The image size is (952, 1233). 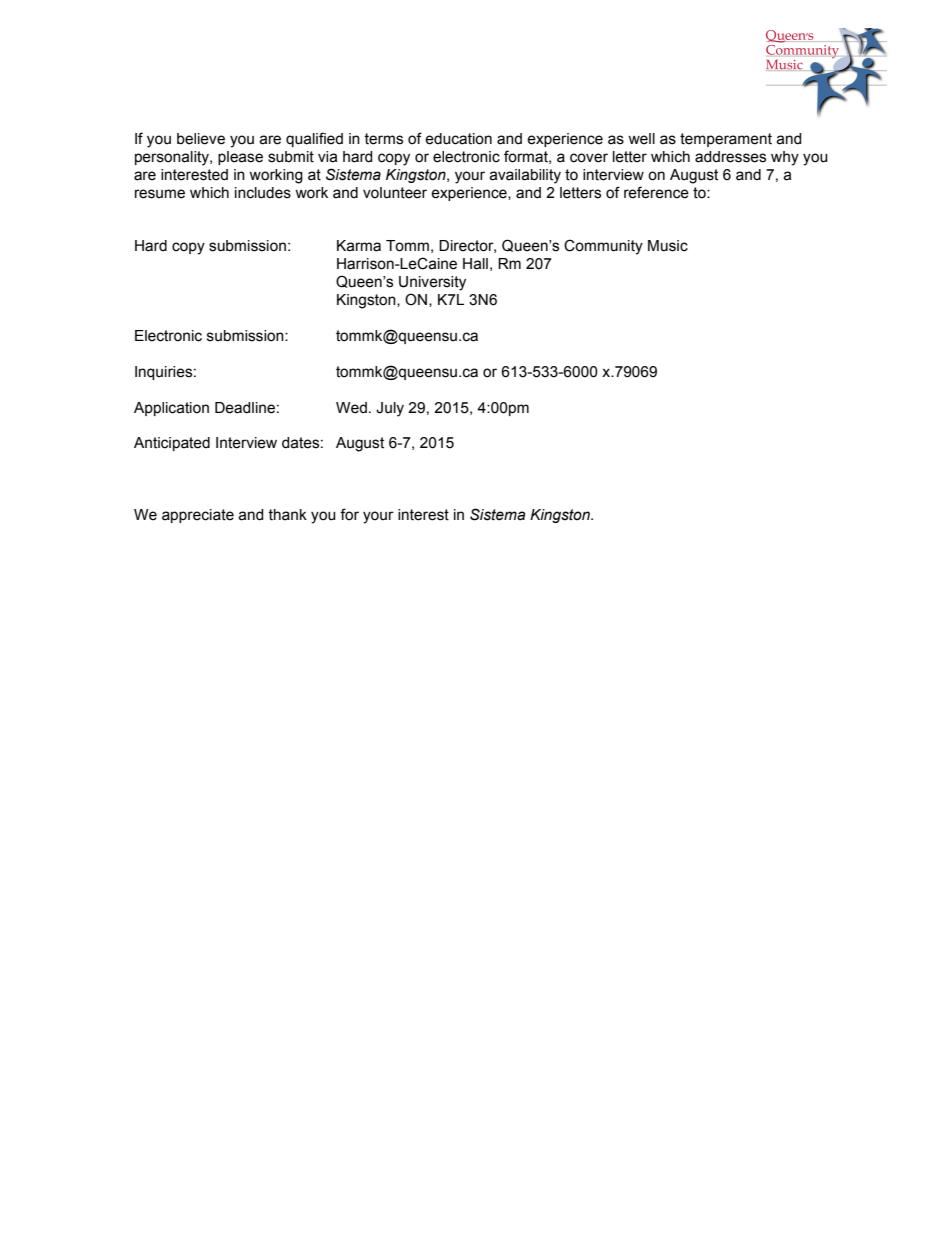 What do you see at coordinates (458, 139) in the screenshot?
I see `education` at bounding box center [458, 139].
